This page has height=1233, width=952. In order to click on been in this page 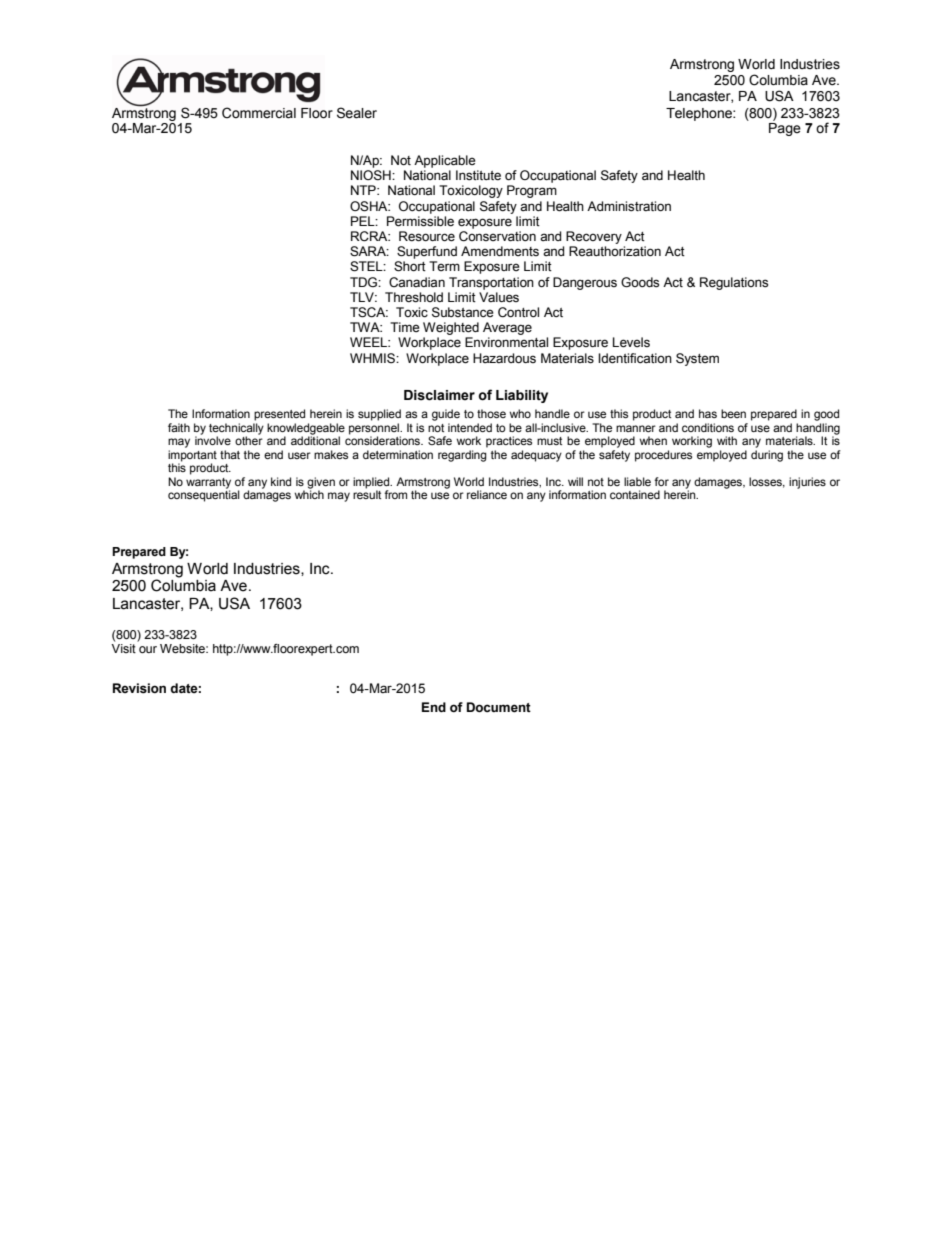, I will do `click(733, 413)`.
